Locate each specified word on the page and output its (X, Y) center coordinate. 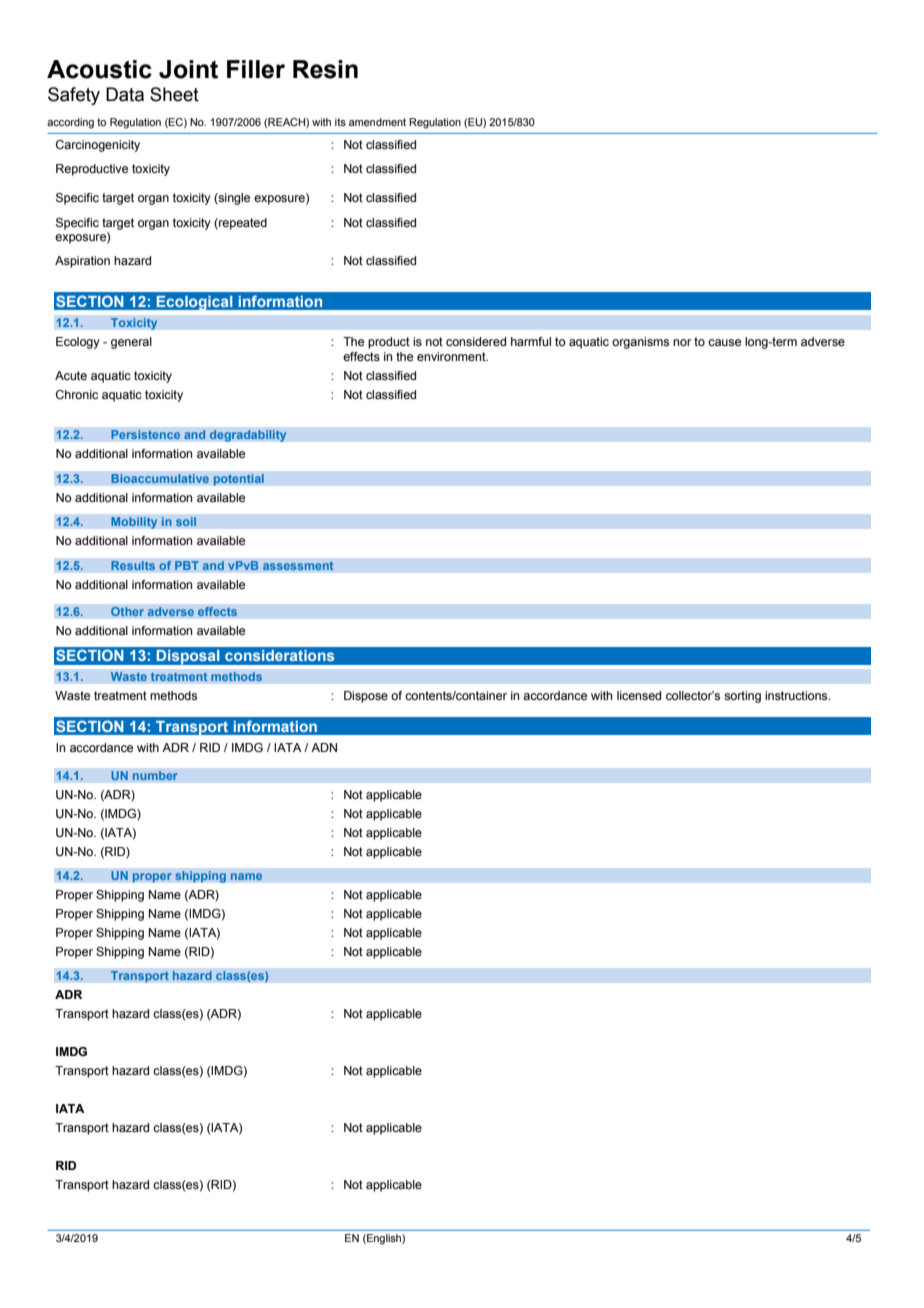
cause (724, 342)
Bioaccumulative (160, 479)
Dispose (366, 697)
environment (452, 356)
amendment (377, 122)
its (340, 122)
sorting (742, 697)
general (131, 343)
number (155, 776)
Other (127, 611)
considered (476, 341)
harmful (531, 341)
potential (238, 480)
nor (682, 342)
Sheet (174, 94)
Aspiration (82, 262)
